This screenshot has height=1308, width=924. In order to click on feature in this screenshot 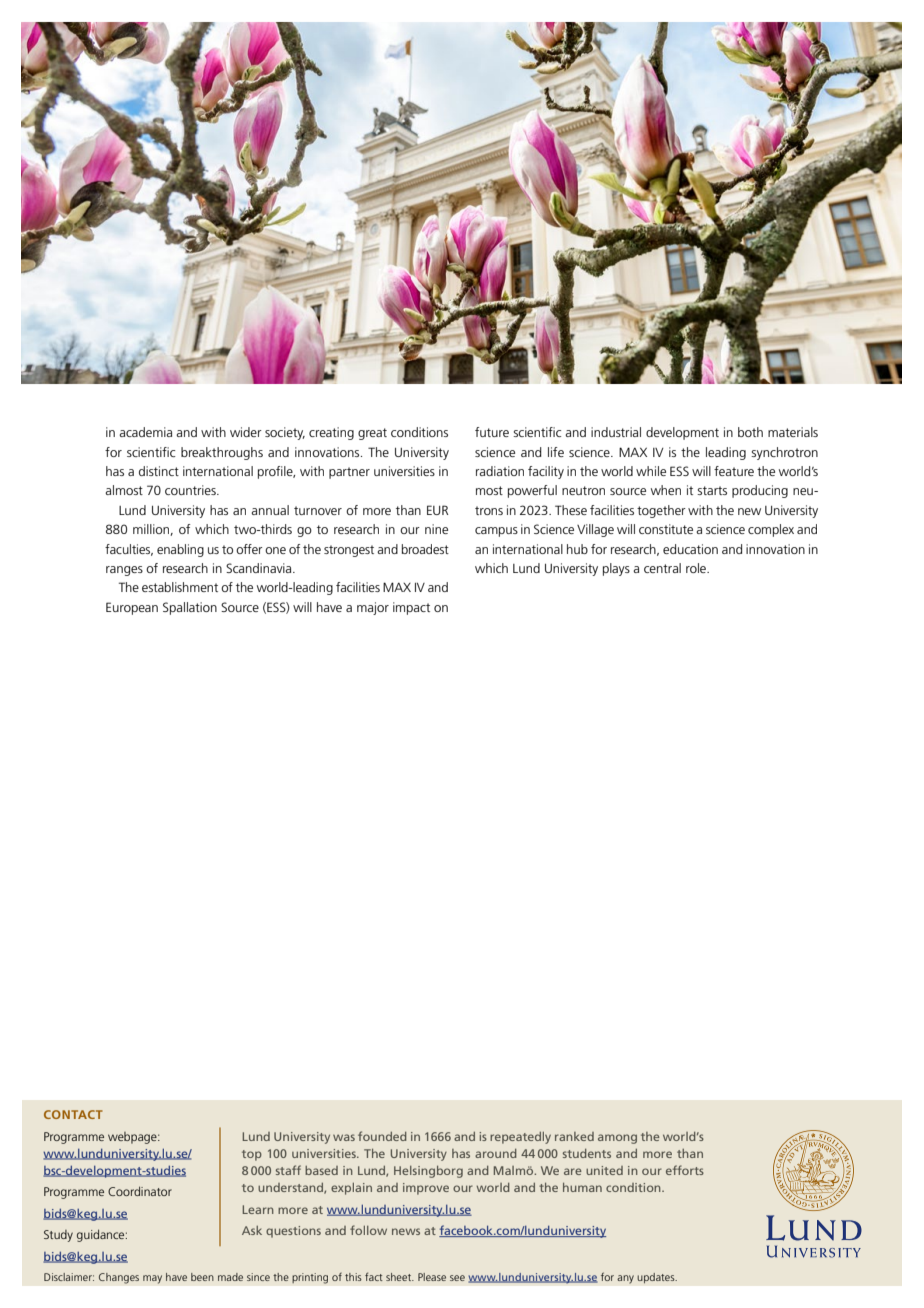, I will do `click(734, 471)`.
